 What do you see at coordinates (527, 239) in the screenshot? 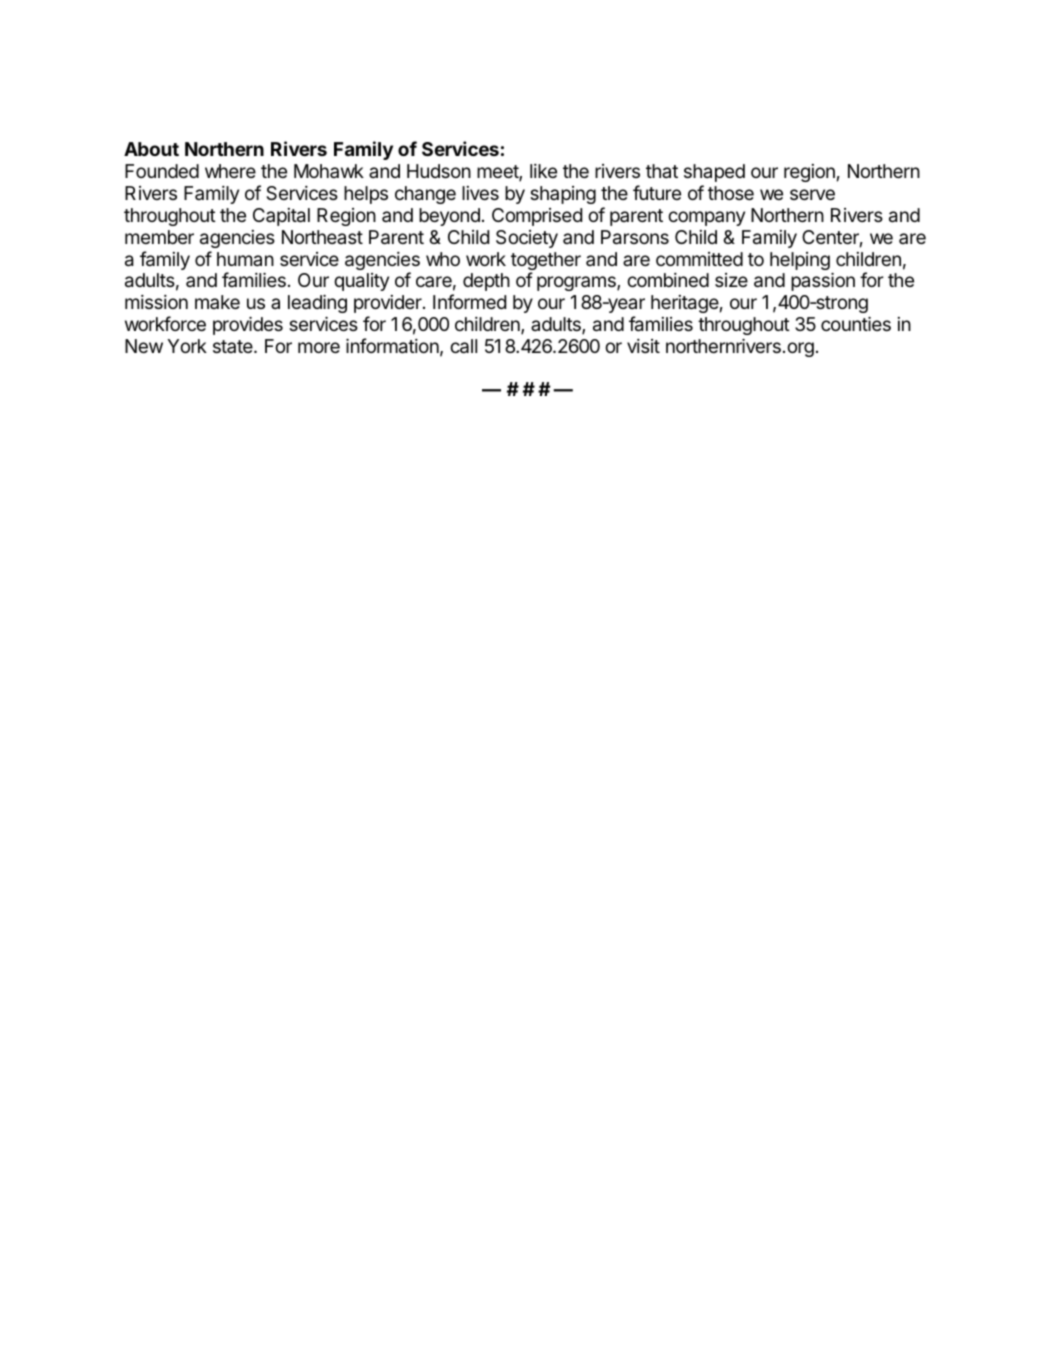
I see `Society` at bounding box center [527, 239].
